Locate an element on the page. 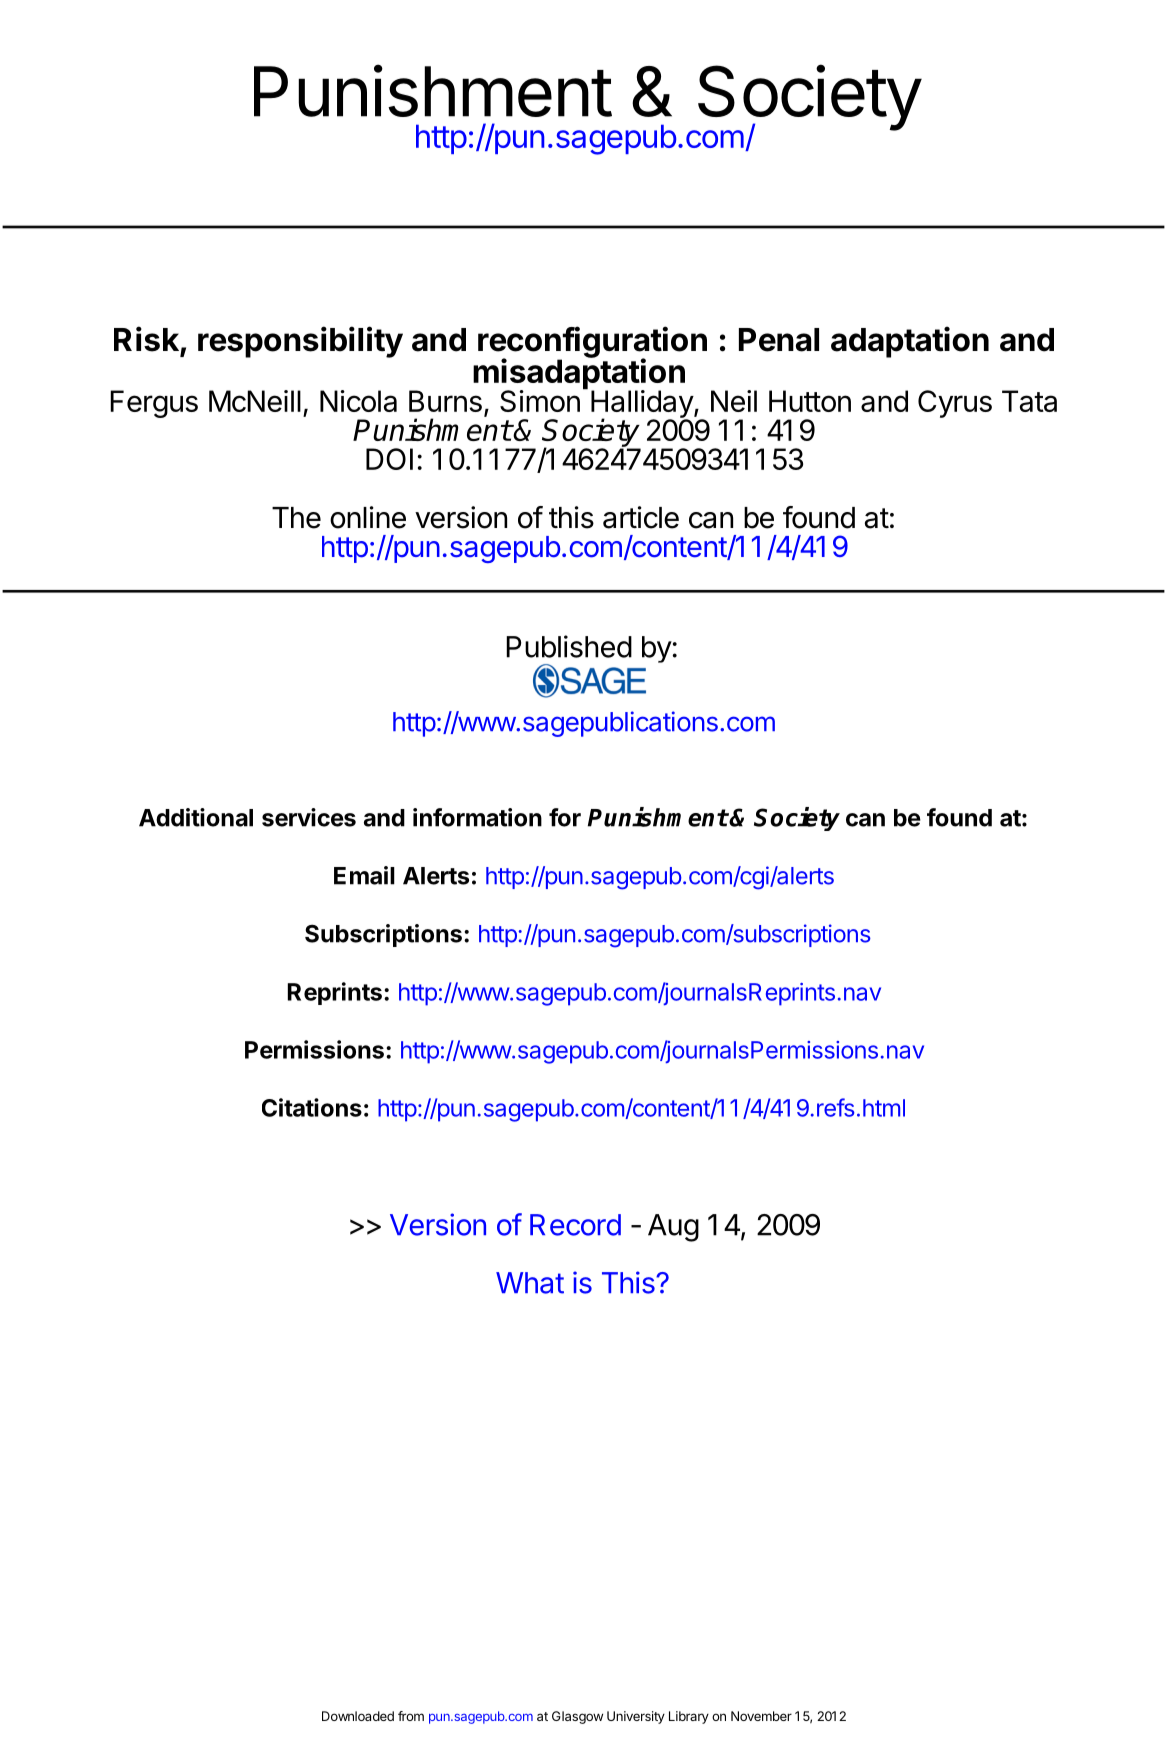 This image has width=1167, height=1750. Published is located at coordinates (569, 646).
